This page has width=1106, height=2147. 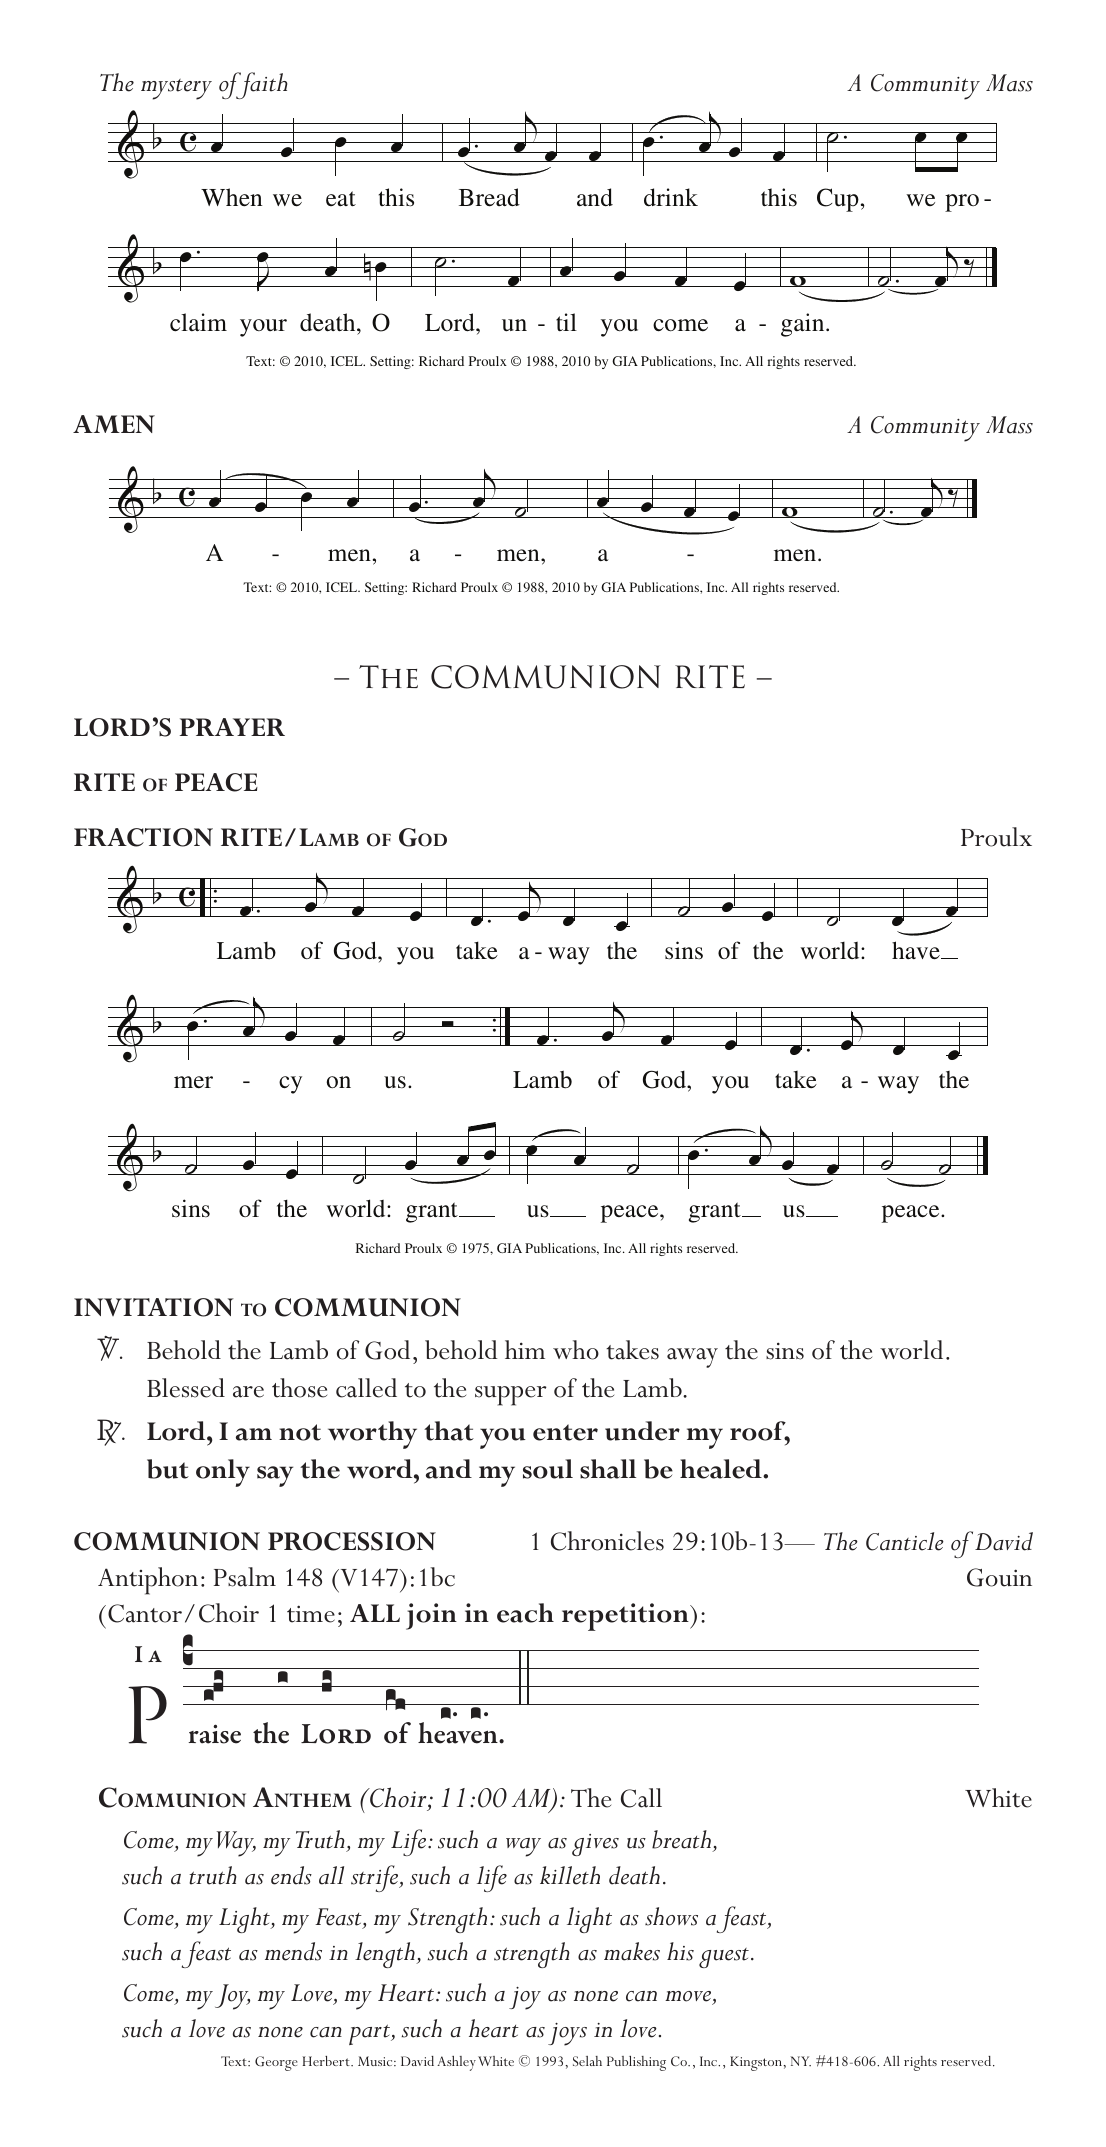 I want to click on each, so click(x=525, y=1613).
